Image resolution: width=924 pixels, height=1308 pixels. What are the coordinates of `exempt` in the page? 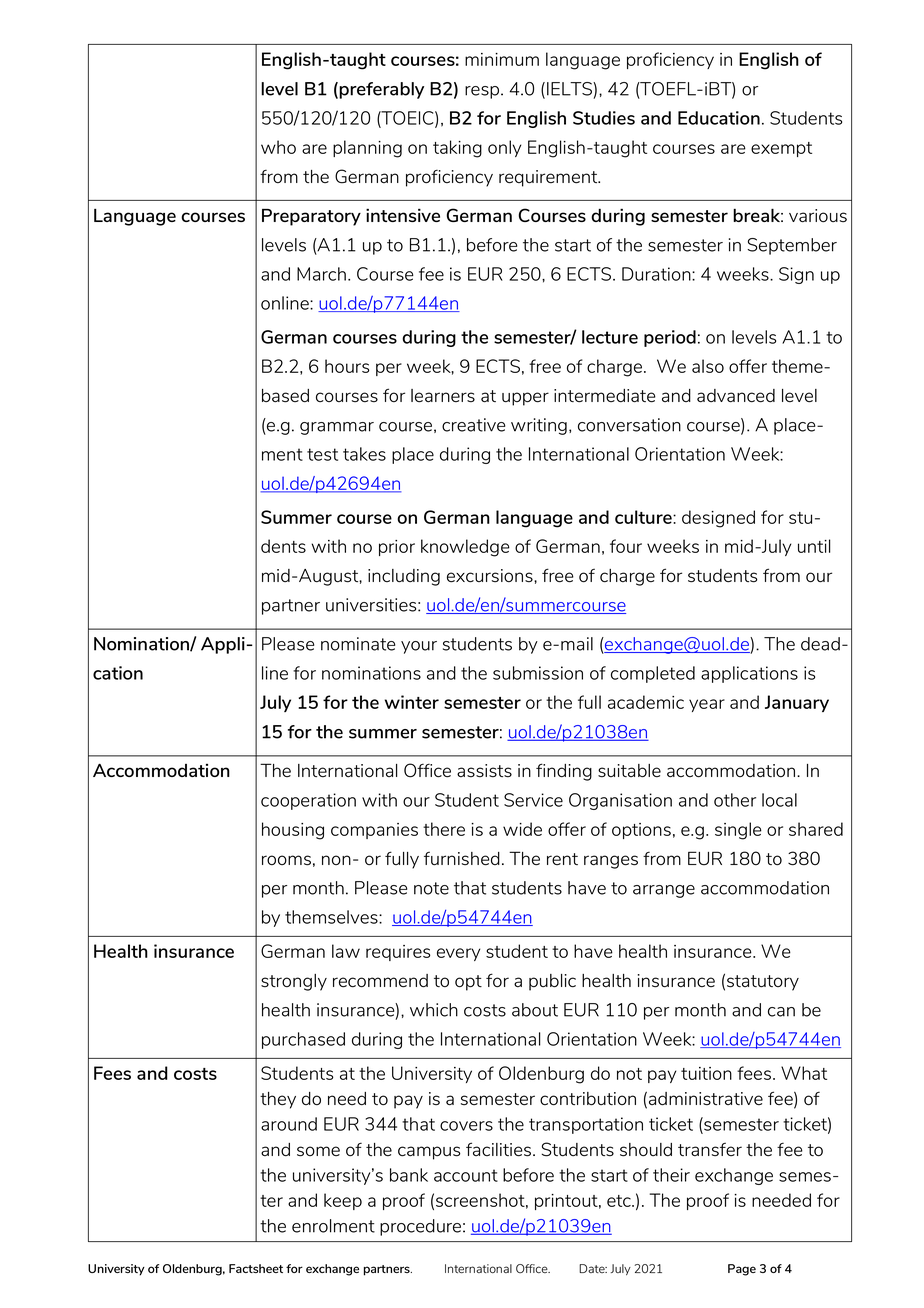 It's located at (781, 149).
